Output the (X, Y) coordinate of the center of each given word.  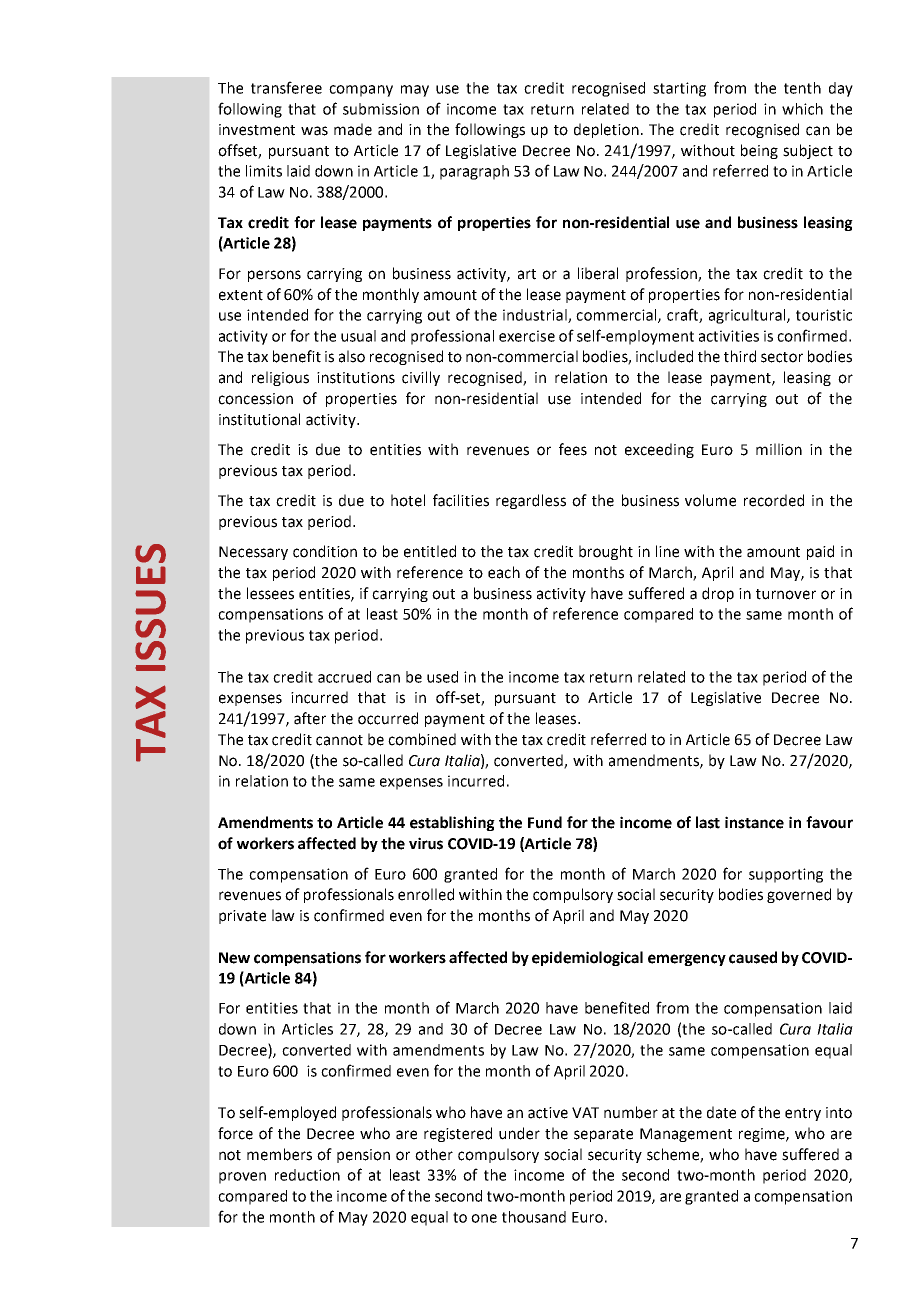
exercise (527, 336)
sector (782, 357)
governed (799, 895)
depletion (606, 130)
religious (280, 378)
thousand (534, 1217)
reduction (307, 1175)
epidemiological (587, 958)
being (759, 151)
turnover (786, 594)
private (242, 917)
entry (803, 1114)
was (314, 131)
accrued (344, 677)
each (504, 572)
